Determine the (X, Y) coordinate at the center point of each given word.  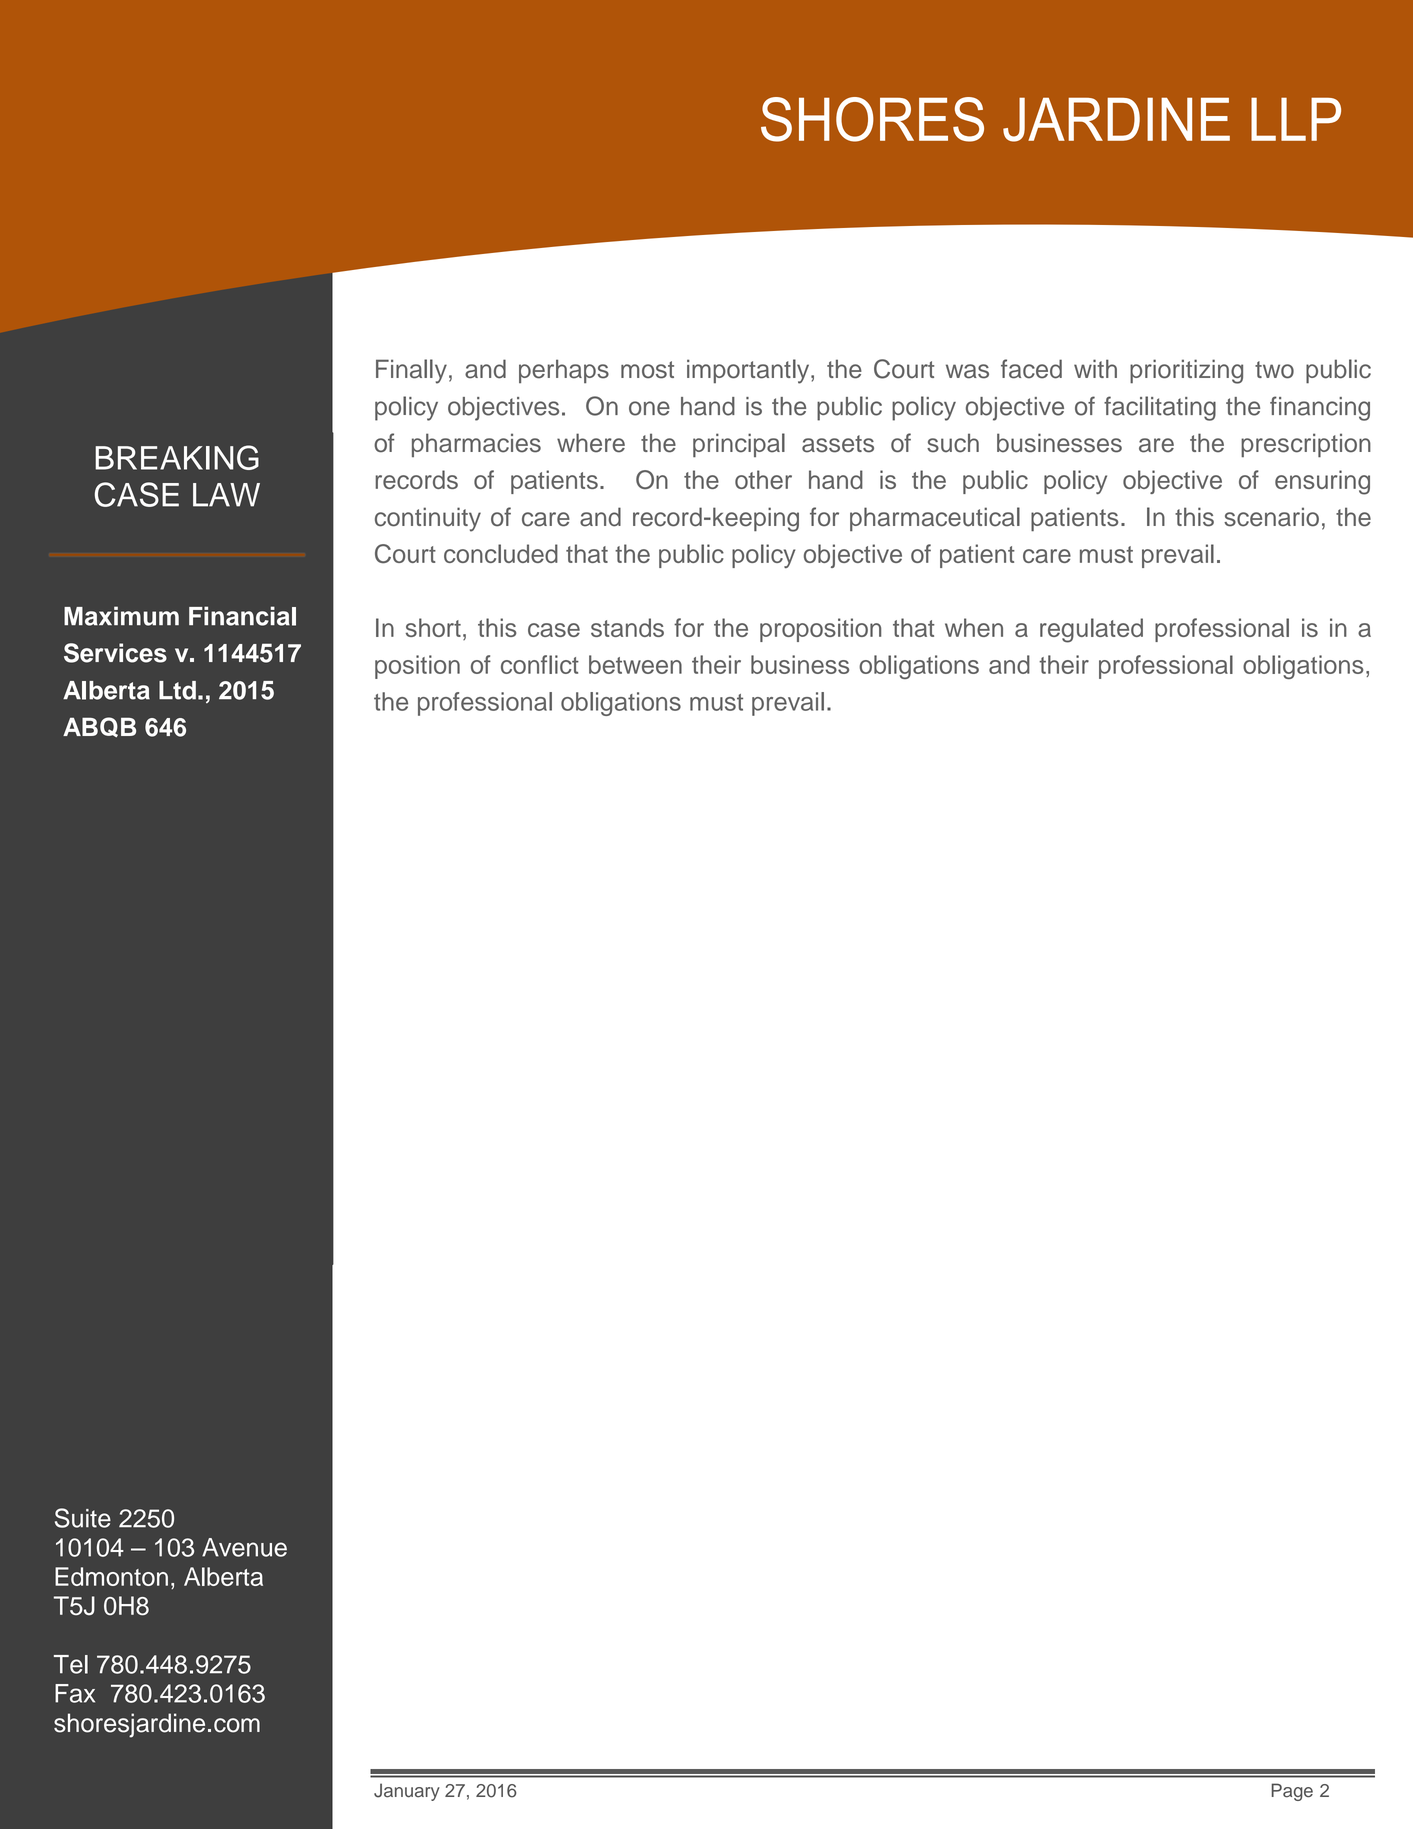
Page (1292, 1792)
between (635, 664)
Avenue (244, 1547)
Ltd (177, 690)
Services (115, 653)
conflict (540, 664)
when (974, 627)
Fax (75, 1693)
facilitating (1160, 408)
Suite (83, 1518)
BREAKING (177, 457)
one (649, 408)
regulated (1091, 630)
